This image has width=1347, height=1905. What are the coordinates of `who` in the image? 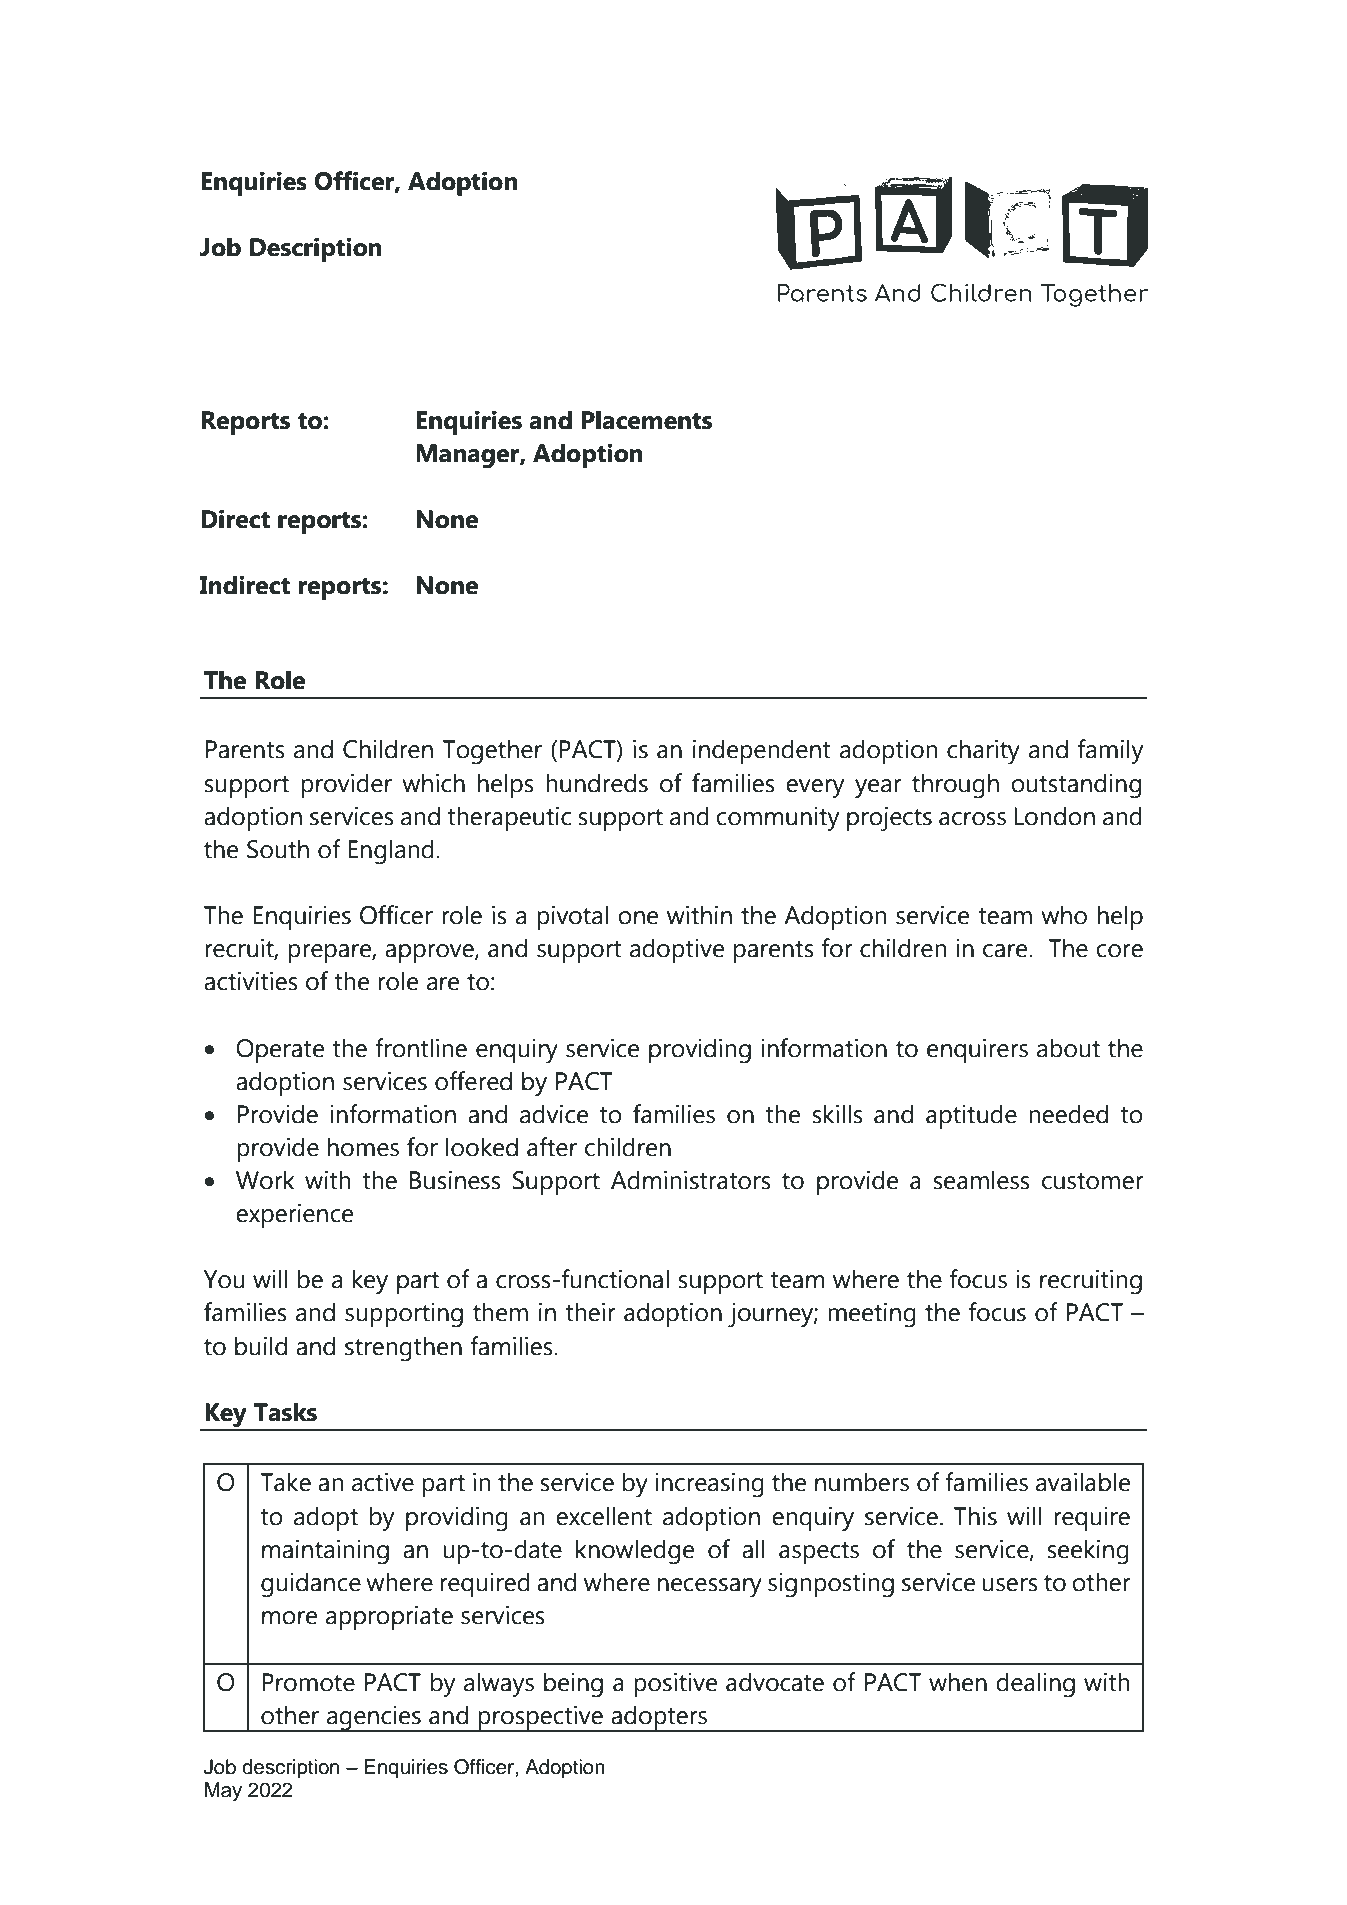 It's located at (1064, 915).
